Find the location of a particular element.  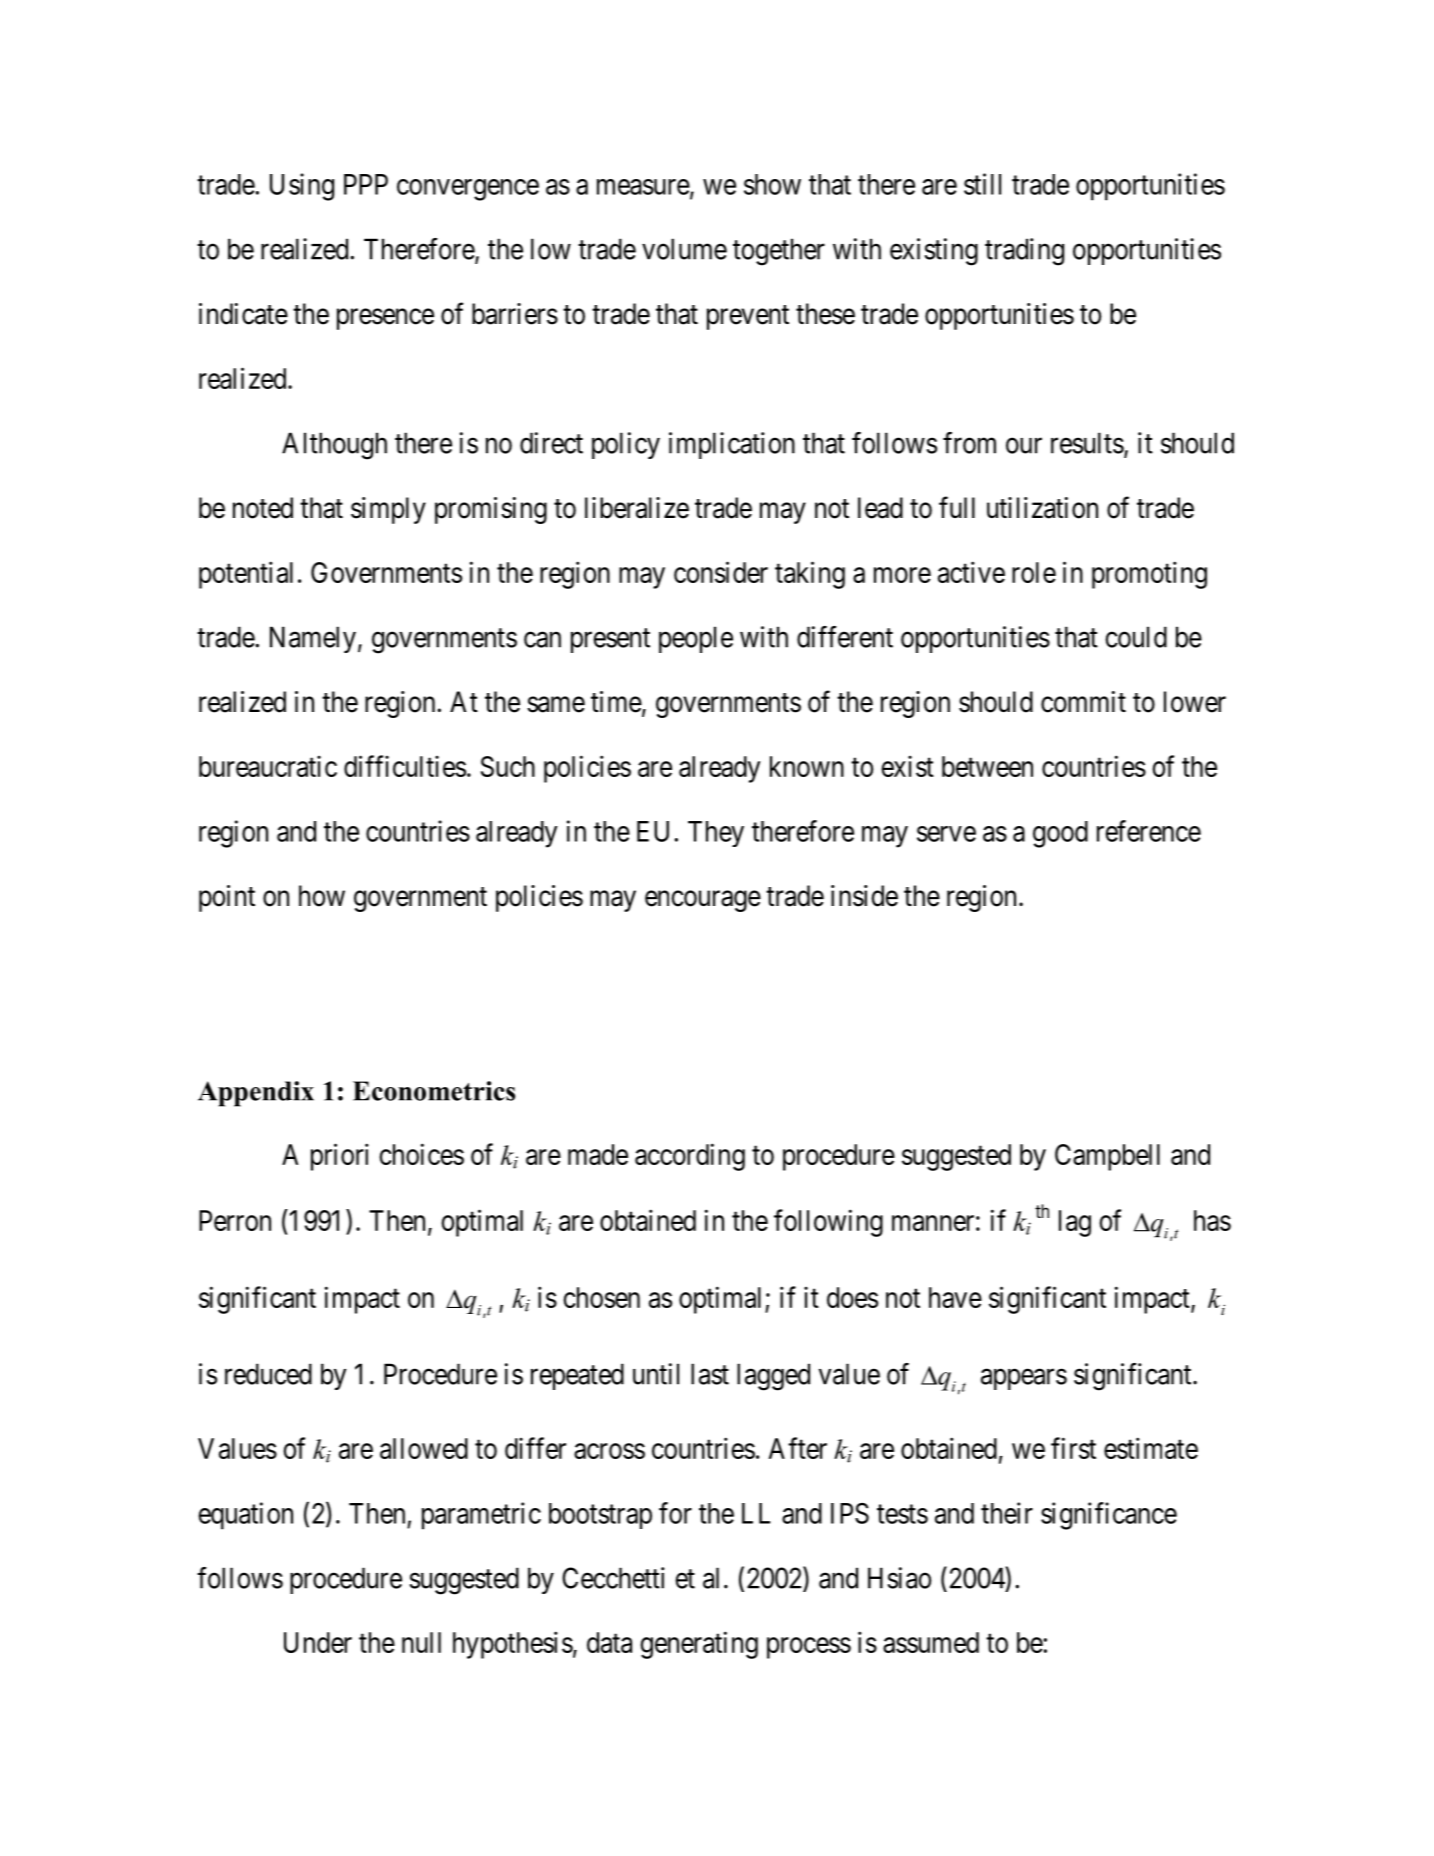

generating is located at coordinates (699, 1645).
